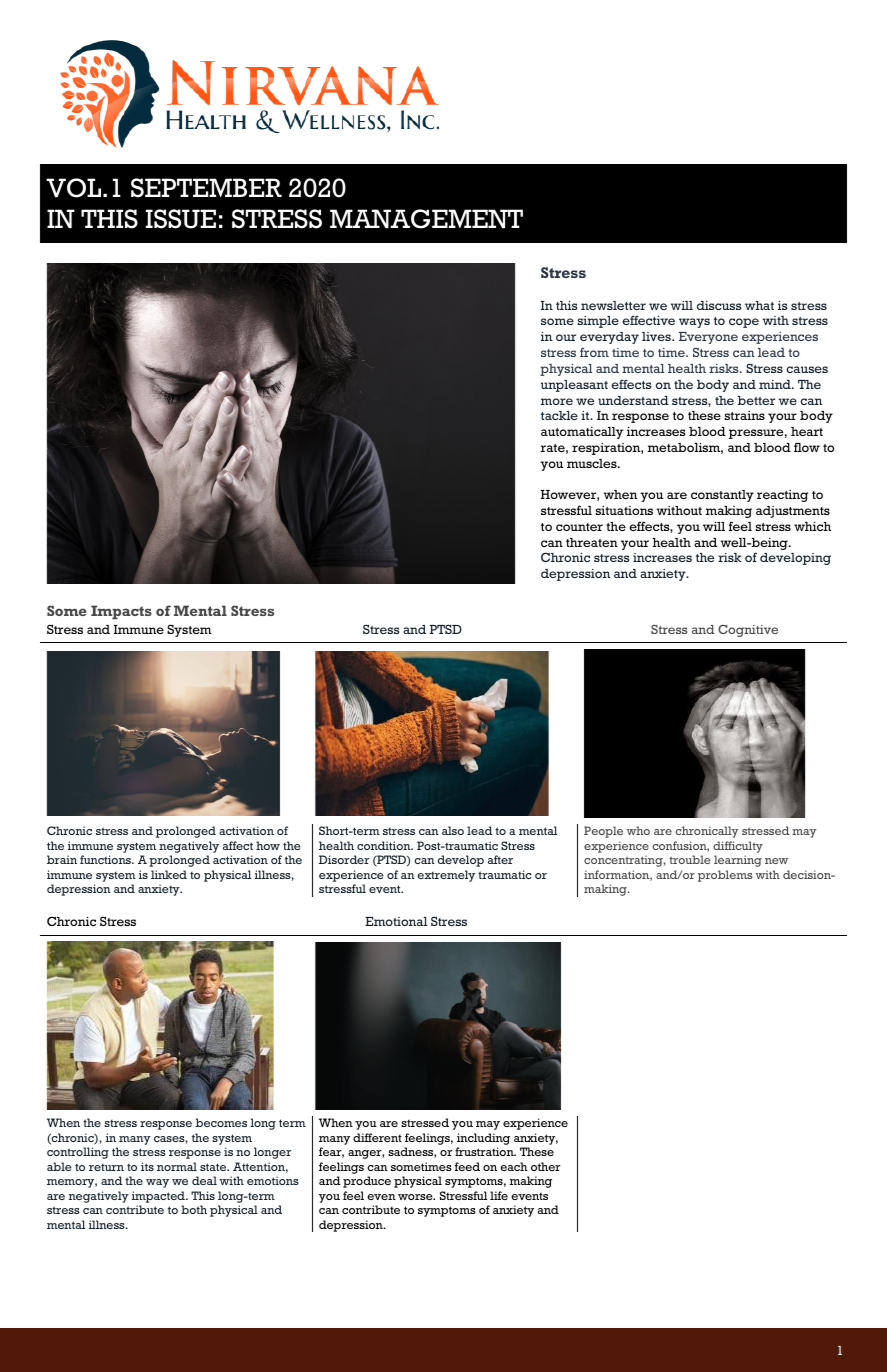 This screenshot has width=887, height=1372. I want to click on its, so click(147, 1166).
